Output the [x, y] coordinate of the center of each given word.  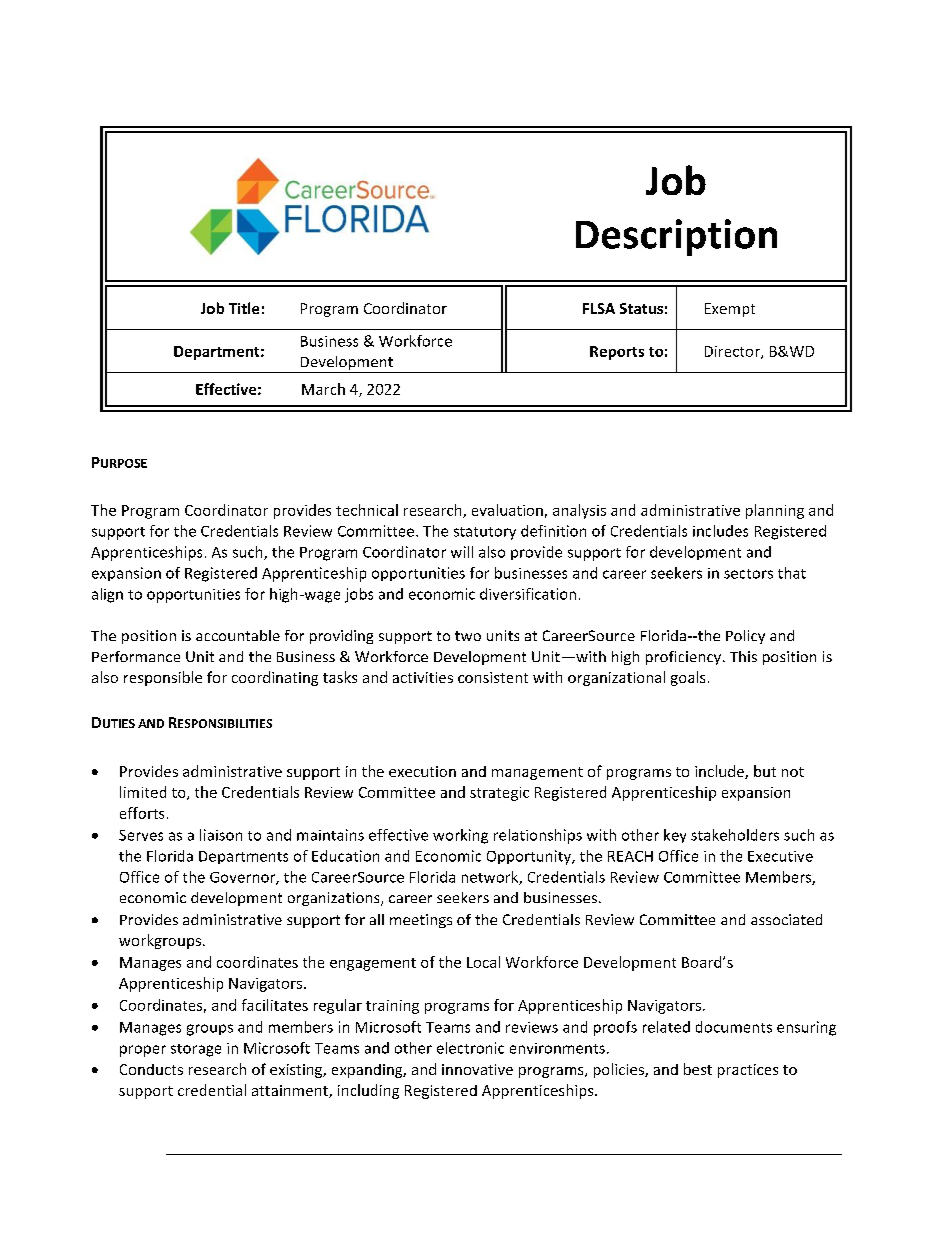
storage [196, 1050]
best [698, 1069]
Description [676, 237]
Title [244, 308]
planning [775, 511]
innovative [477, 1069]
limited [143, 792]
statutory [485, 533]
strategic [499, 794]
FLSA [599, 308]
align [107, 595]
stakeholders [735, 835]
